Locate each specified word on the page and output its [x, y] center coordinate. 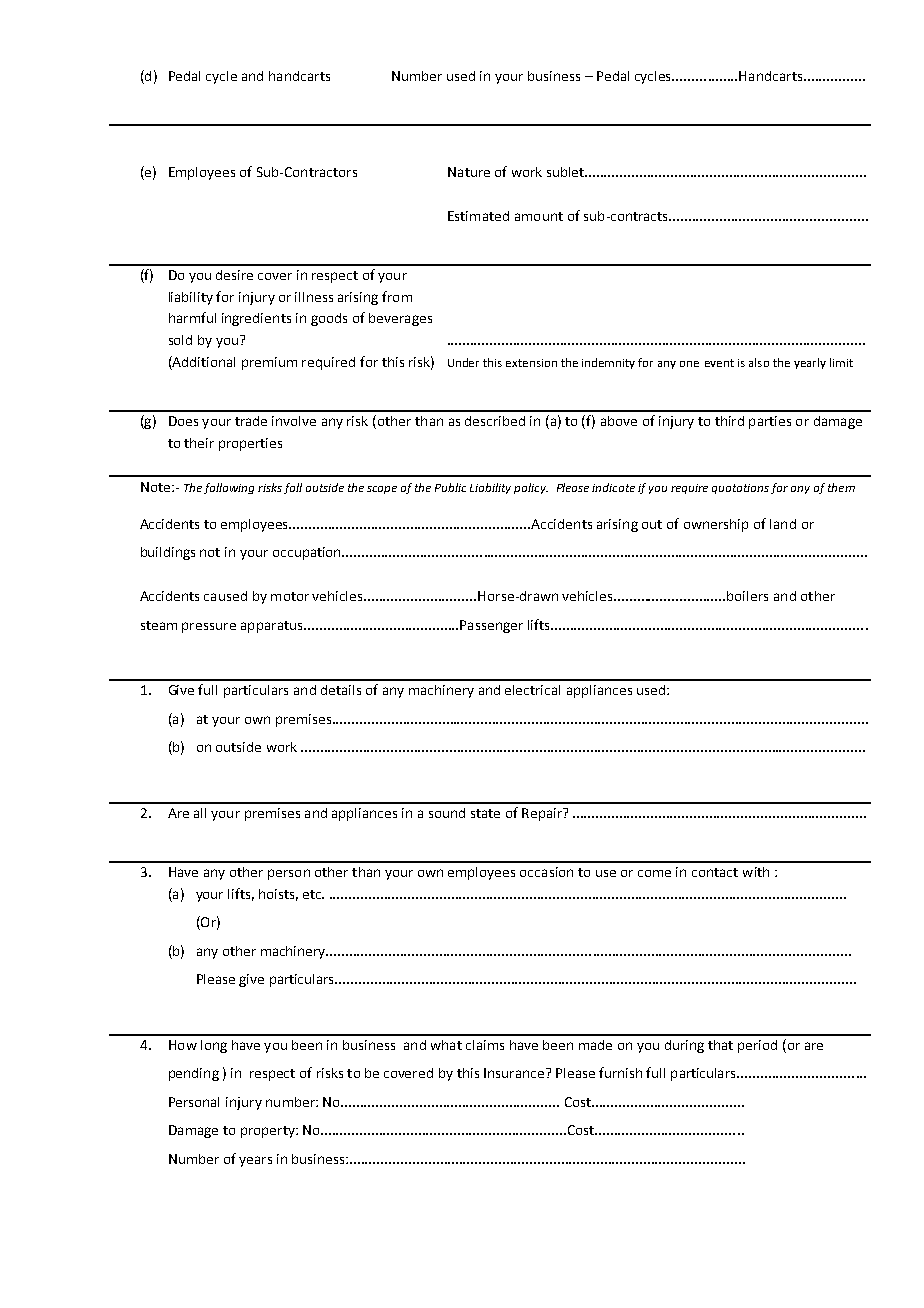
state [485, 813]
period [757, 1046]
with [756, 872]
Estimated [478, 216]
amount [539, 216]
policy [531, 488]
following [229, 488]
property [269, 1132]
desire [234, 275]
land [783, 524]
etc [313, 894]
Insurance [514, 1073]
